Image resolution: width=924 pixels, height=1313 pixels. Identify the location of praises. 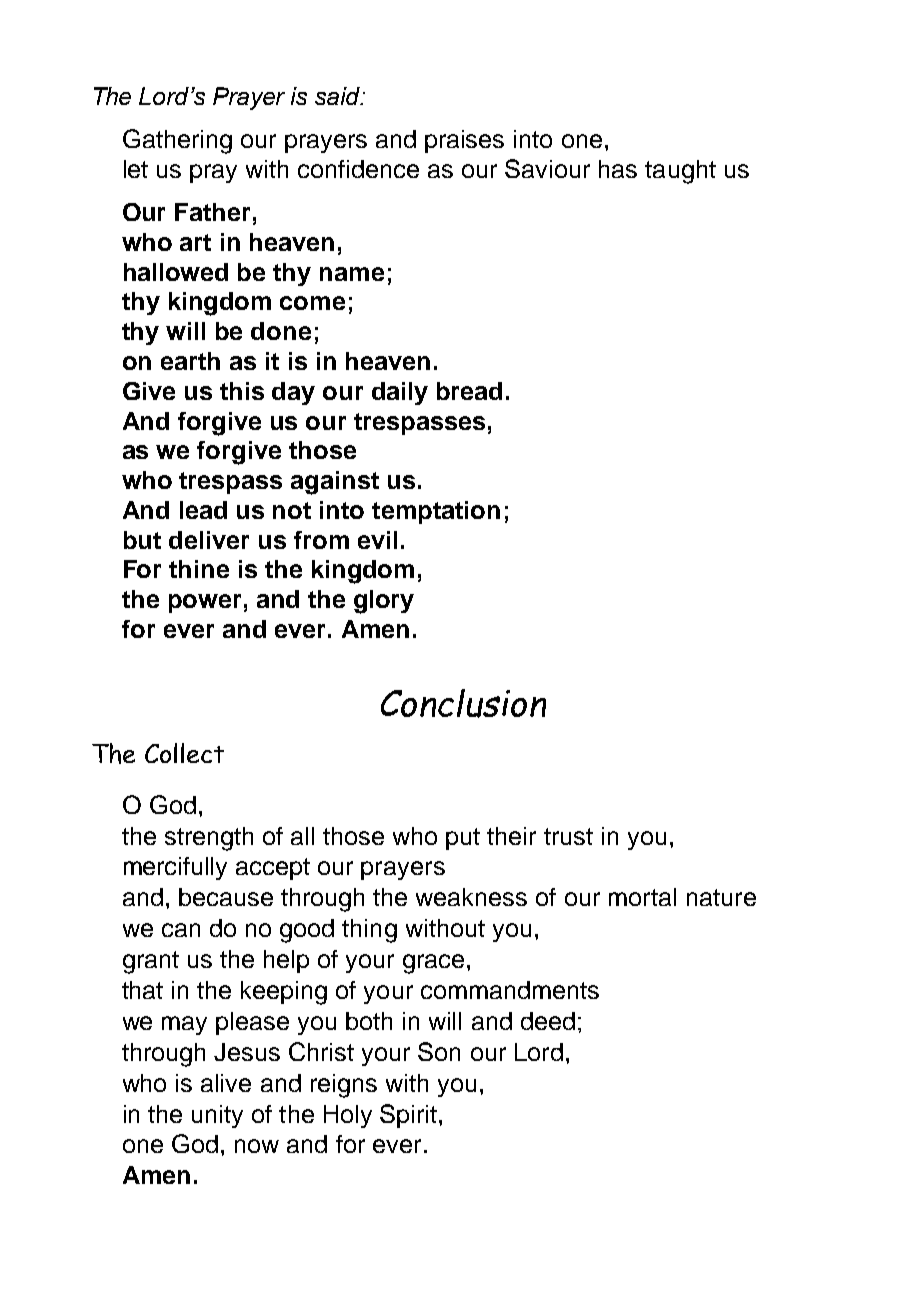
(464, 141).
